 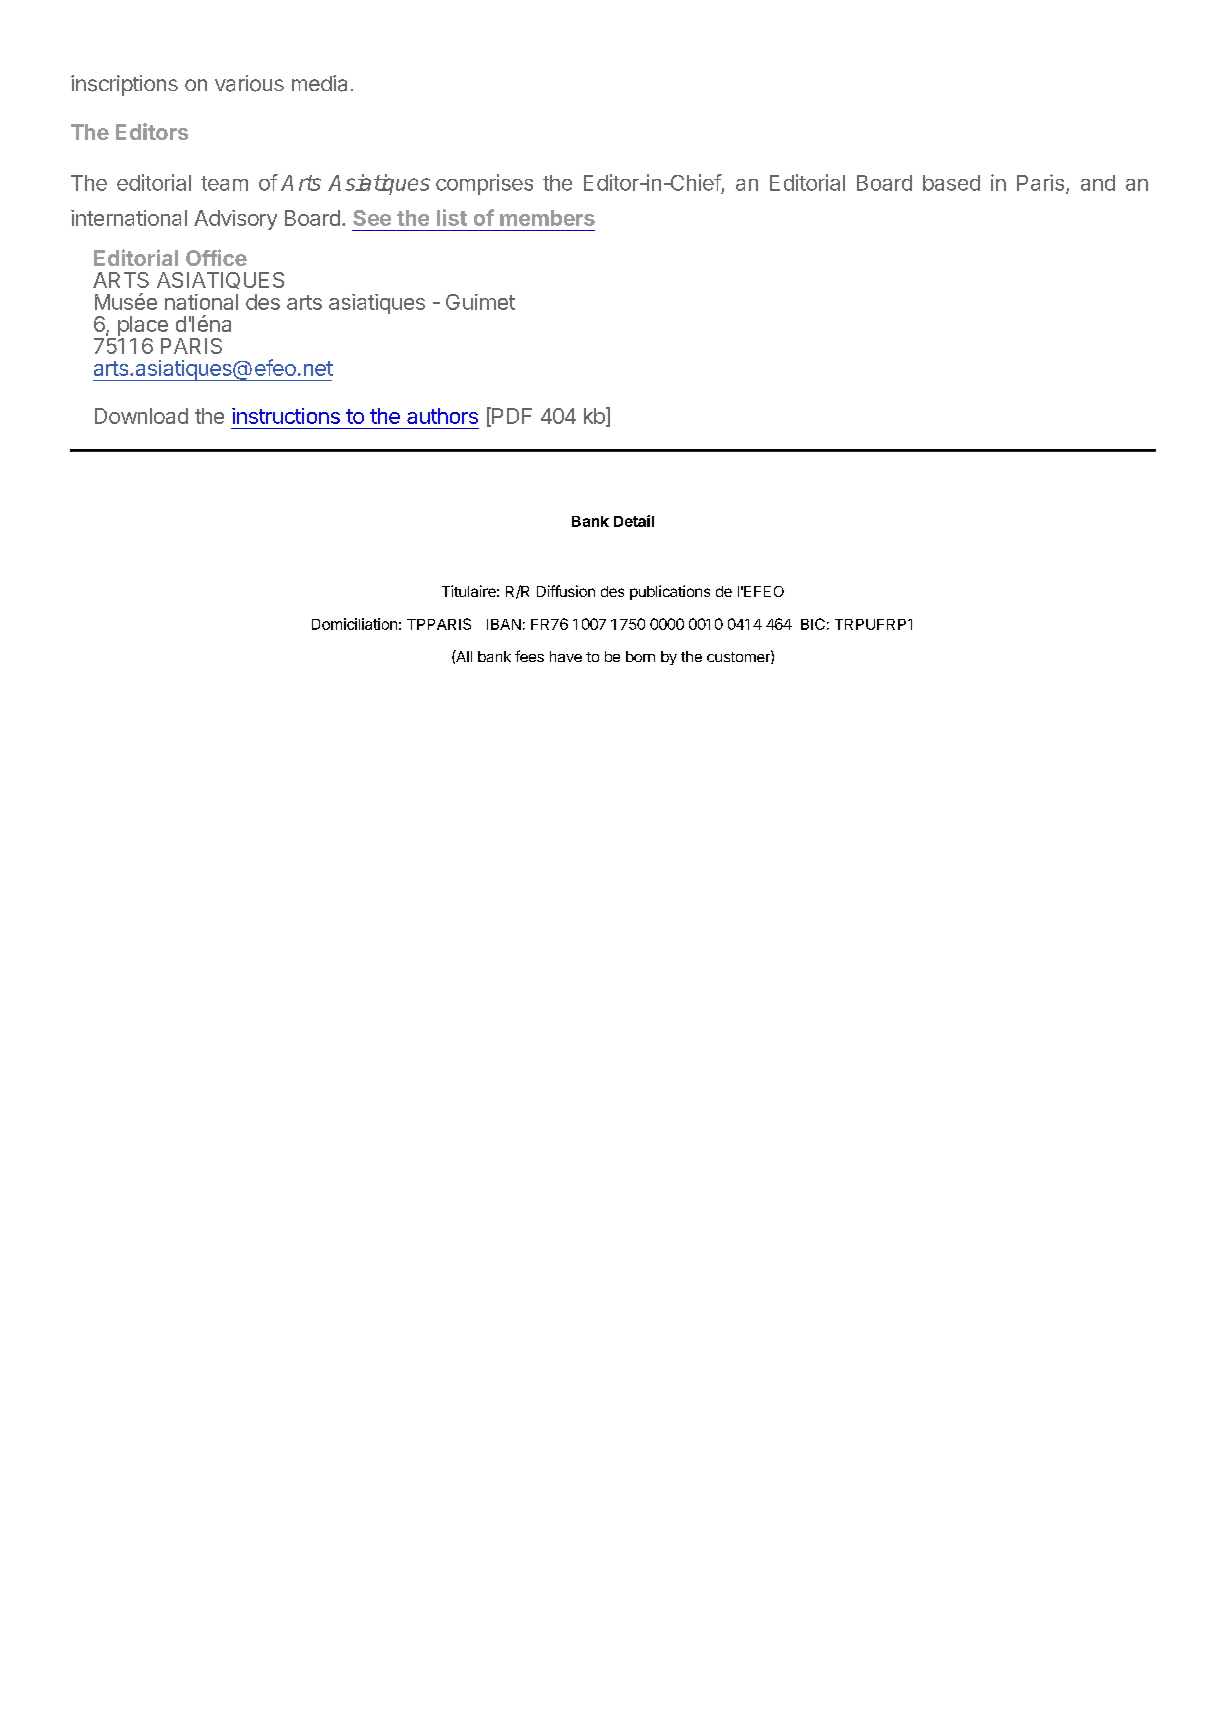 I want to click on media, so click(x=319, y=83).
